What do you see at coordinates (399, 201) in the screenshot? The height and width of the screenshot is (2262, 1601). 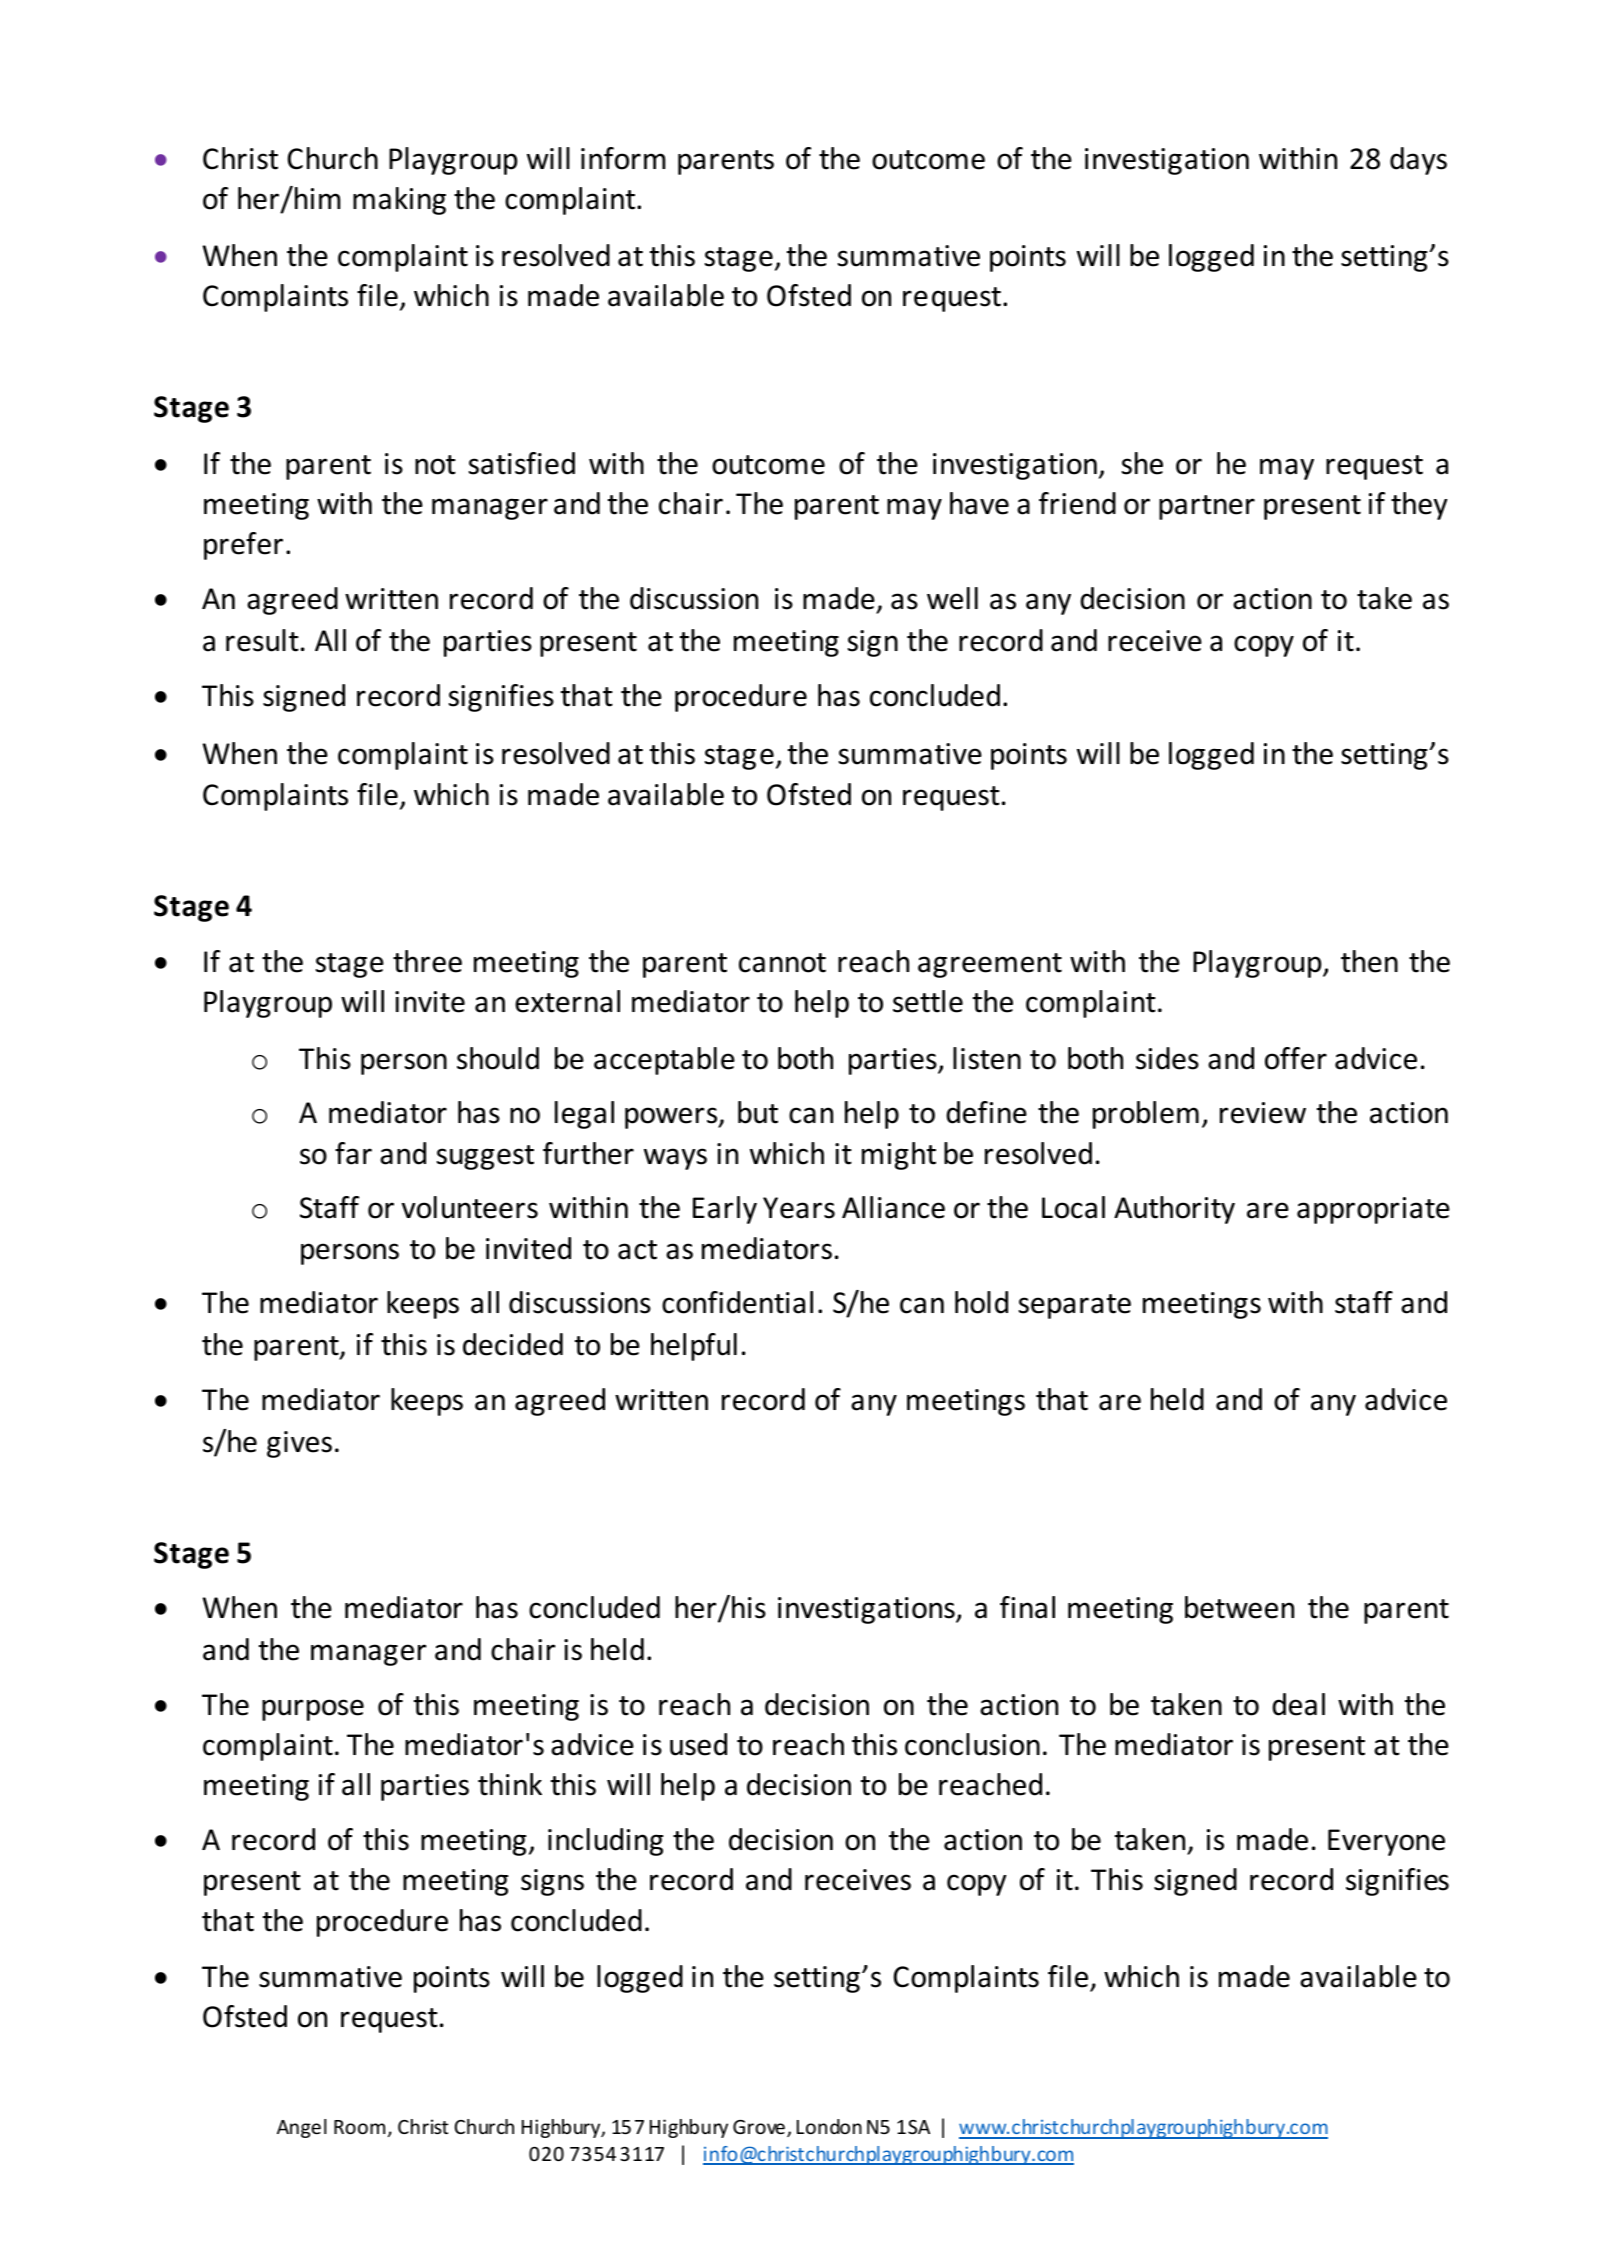 I see `making` at bounding box center [399, 201].
